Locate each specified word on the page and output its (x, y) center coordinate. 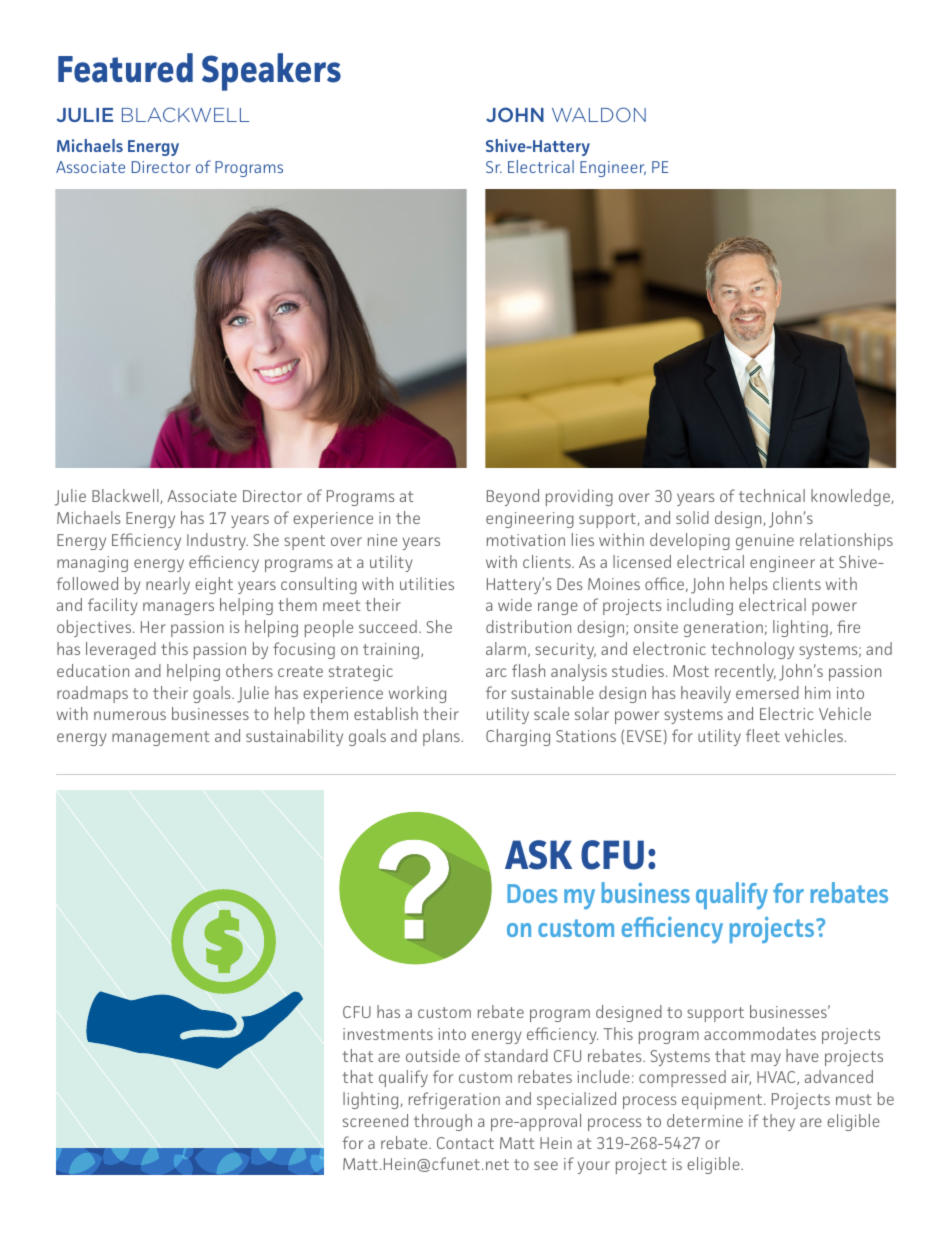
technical (772, 495)
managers (178, 608)
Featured (125, 68)
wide (515, 604)
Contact (465, 1143)
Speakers (271, 72)
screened (375, 1120)
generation (723, 629)
